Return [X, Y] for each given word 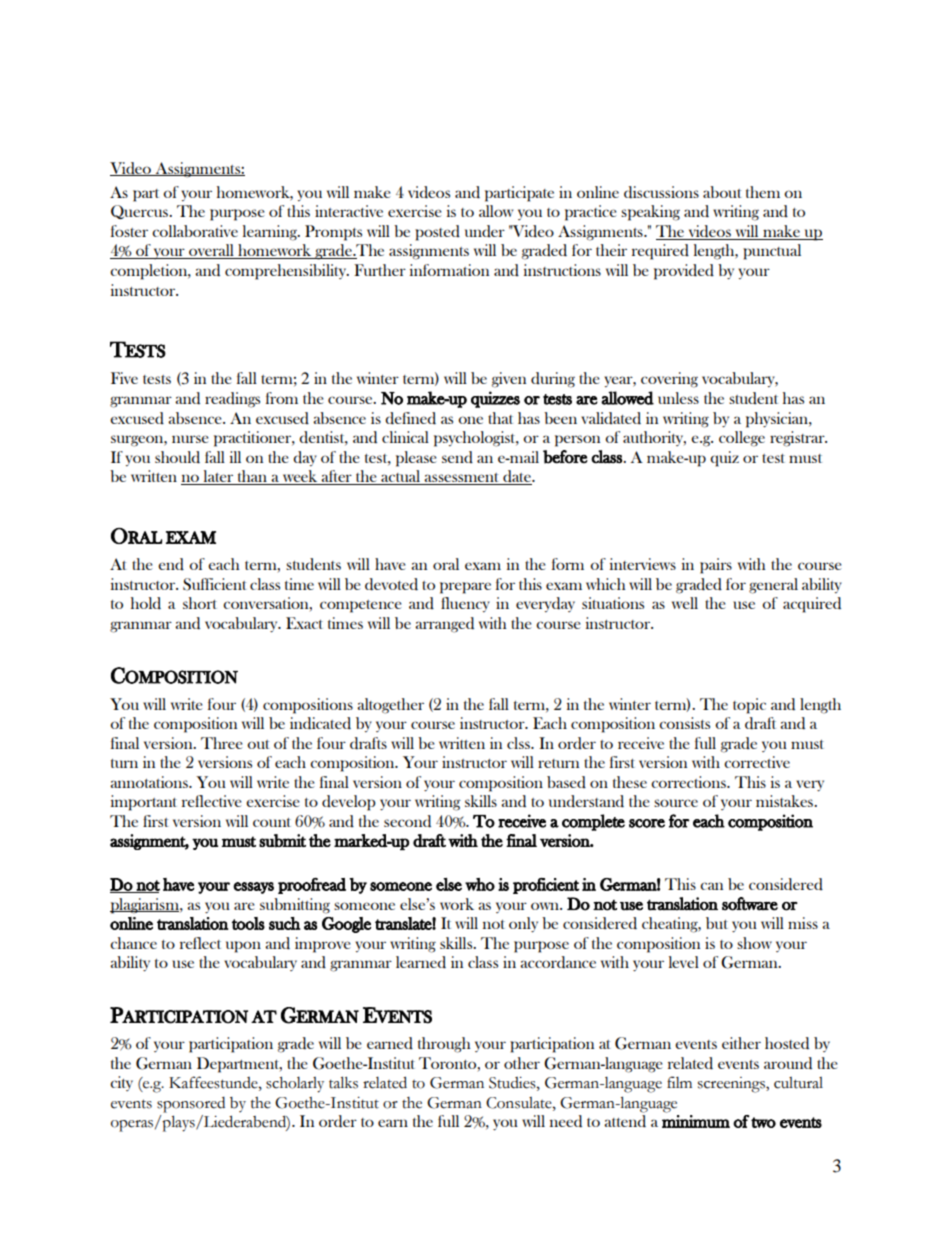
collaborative [195, 231]
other [522, 1063]
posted [437, 233]
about [722, 192]
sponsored [191, 1105]
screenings [732, 1085]
